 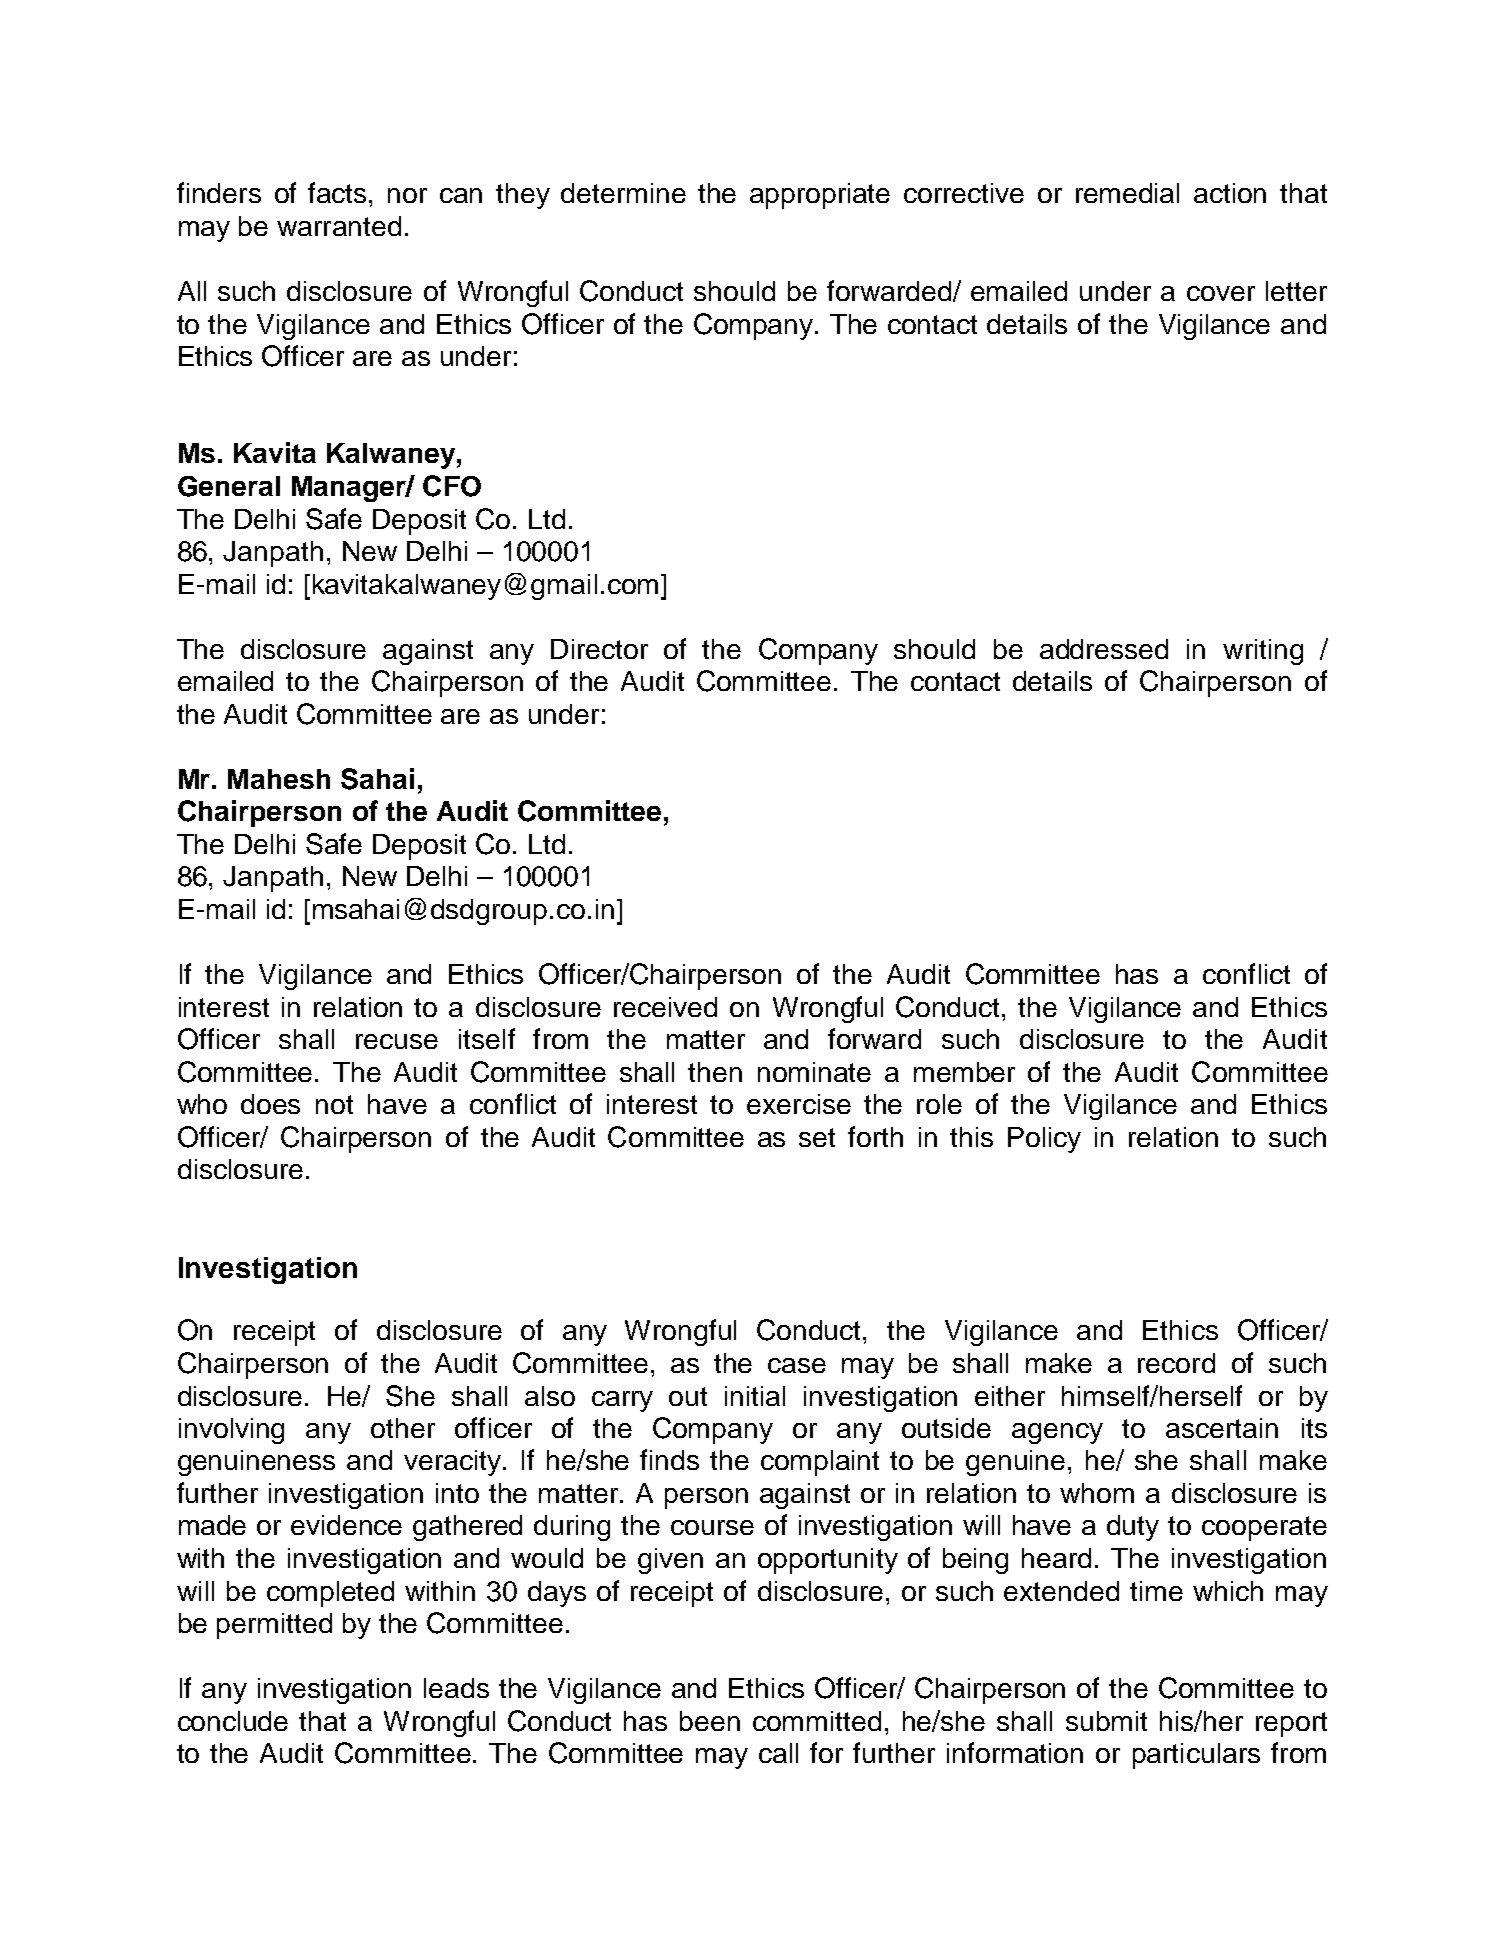 What do you see at coordinates (339, 226) in the screenshot?
I see `warranted` at bounding box center [339, 226].
